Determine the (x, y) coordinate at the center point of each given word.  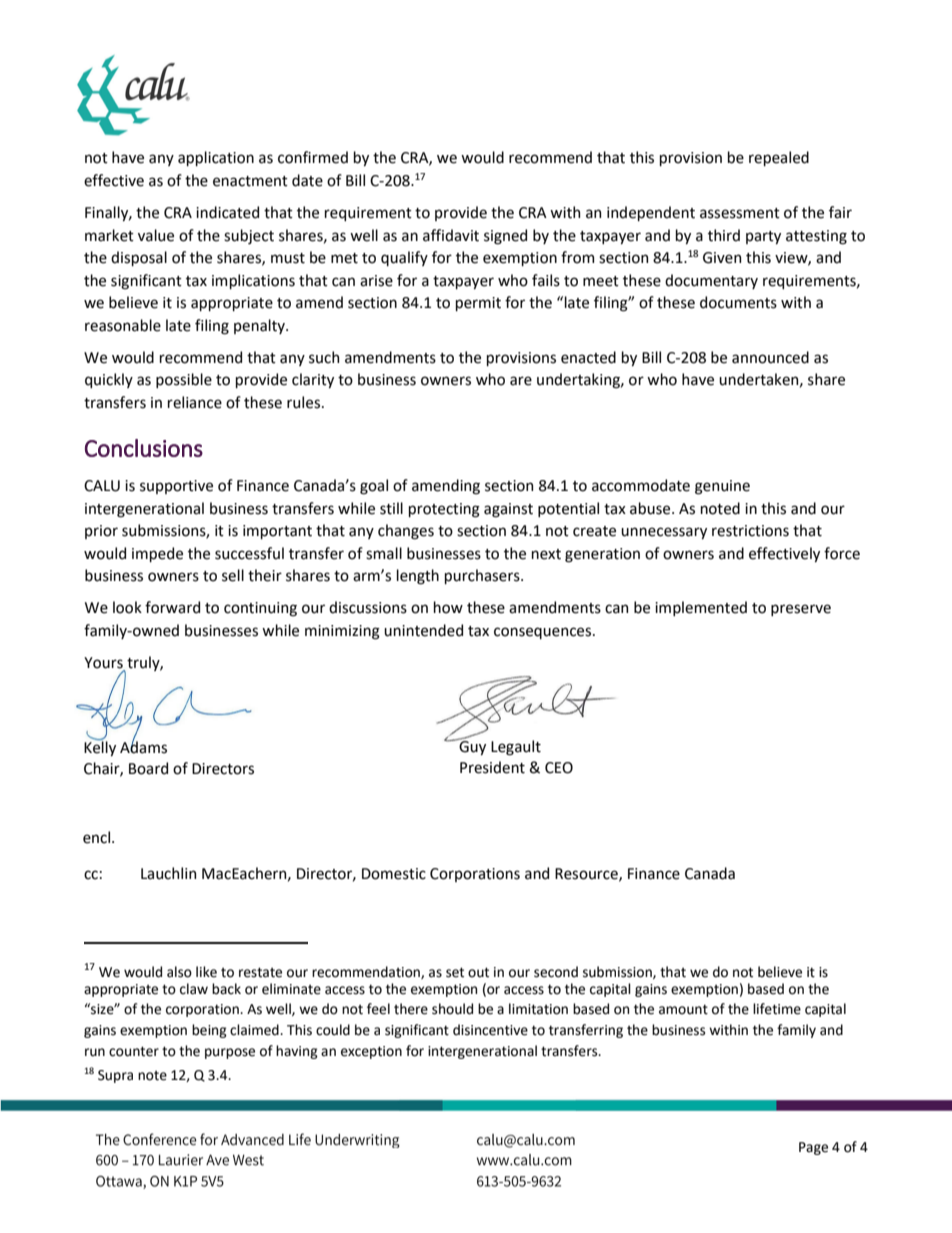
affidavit (451, 235)
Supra (115, 1076)
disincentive (490, 1030)
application (216, 158)
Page (813, 1148)
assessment (740, 213)
